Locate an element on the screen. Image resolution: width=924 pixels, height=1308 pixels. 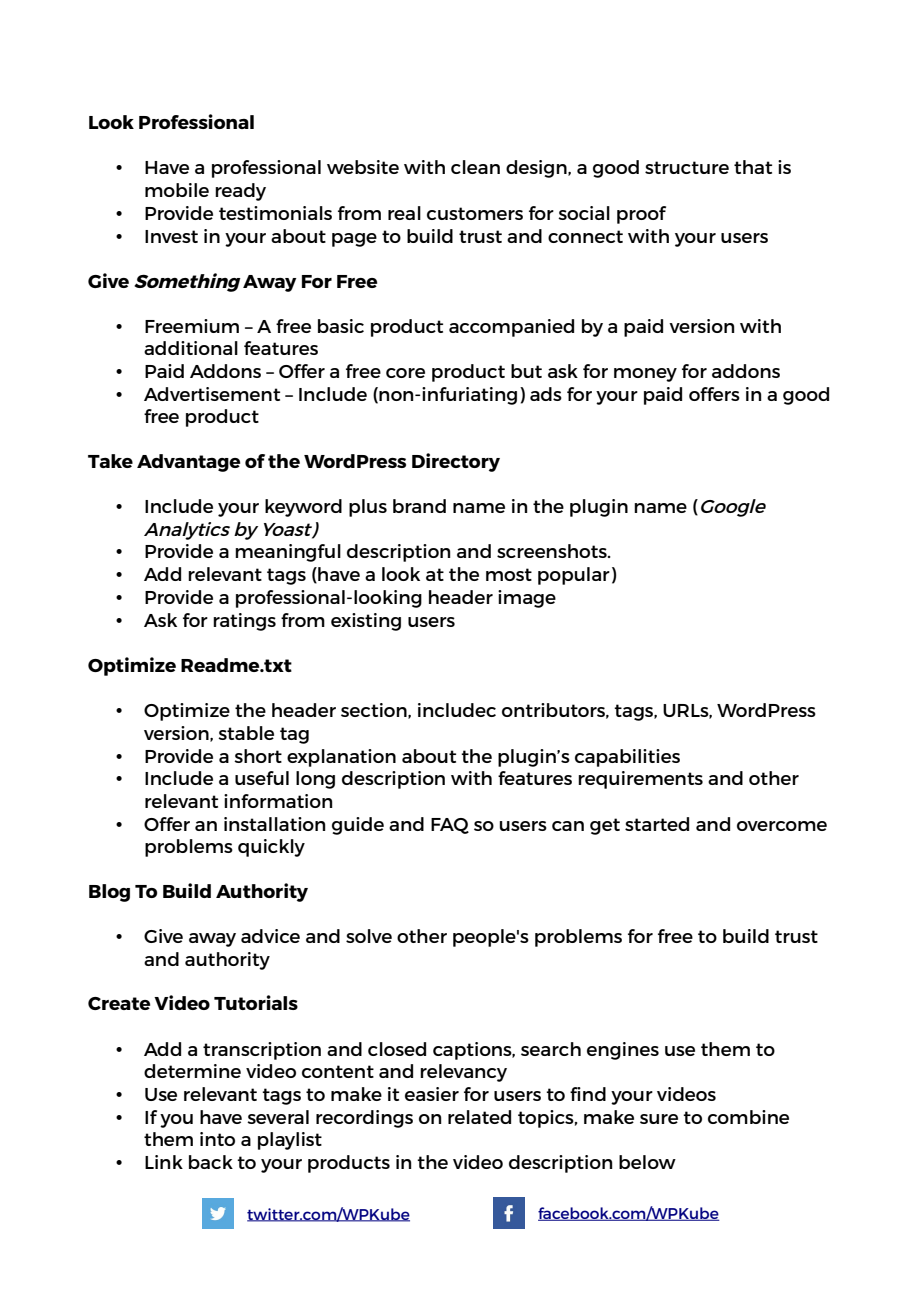
money is located at coordinates (645, 375).
